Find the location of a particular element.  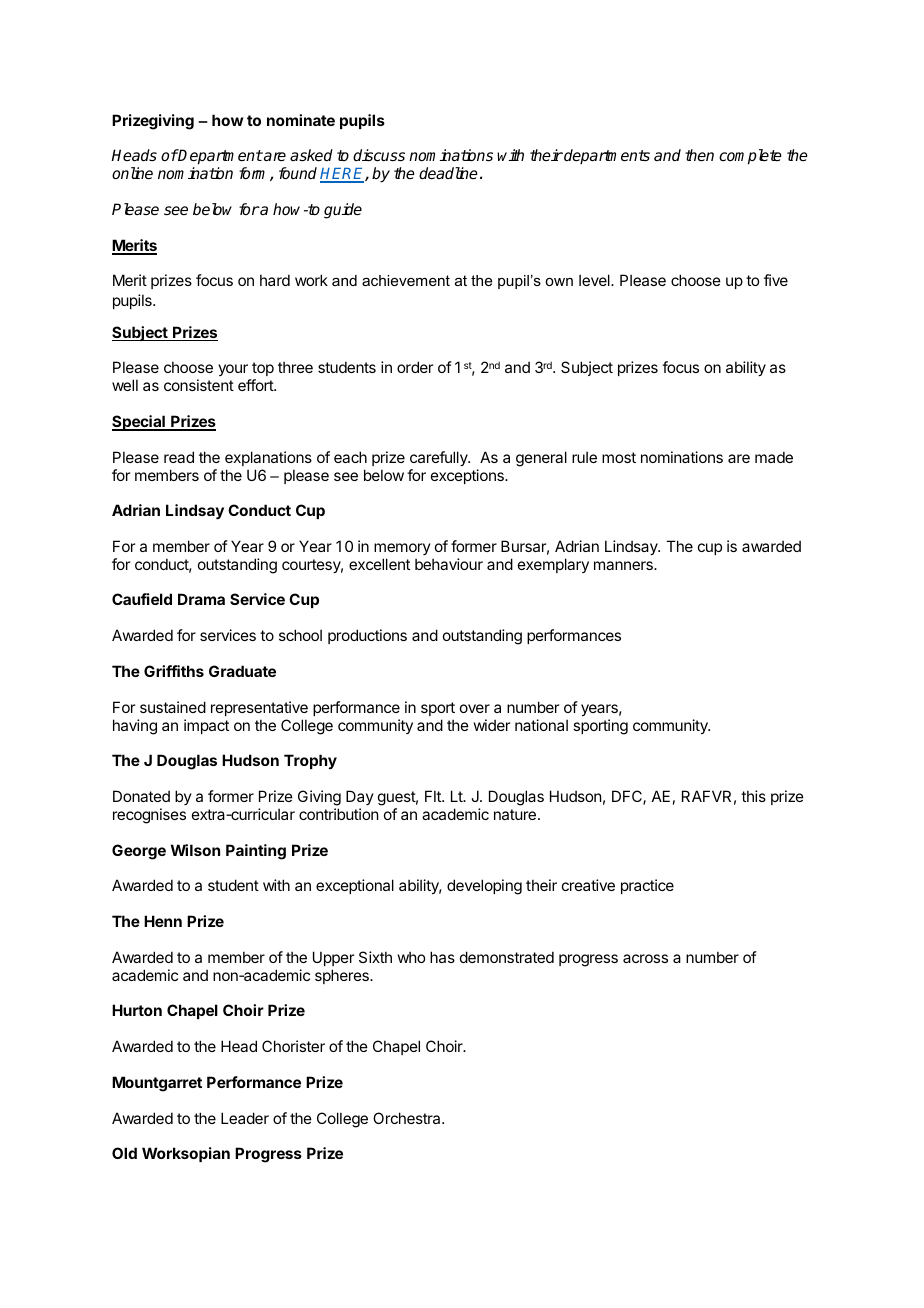

Leader is located at coordinates (245, 1118).
